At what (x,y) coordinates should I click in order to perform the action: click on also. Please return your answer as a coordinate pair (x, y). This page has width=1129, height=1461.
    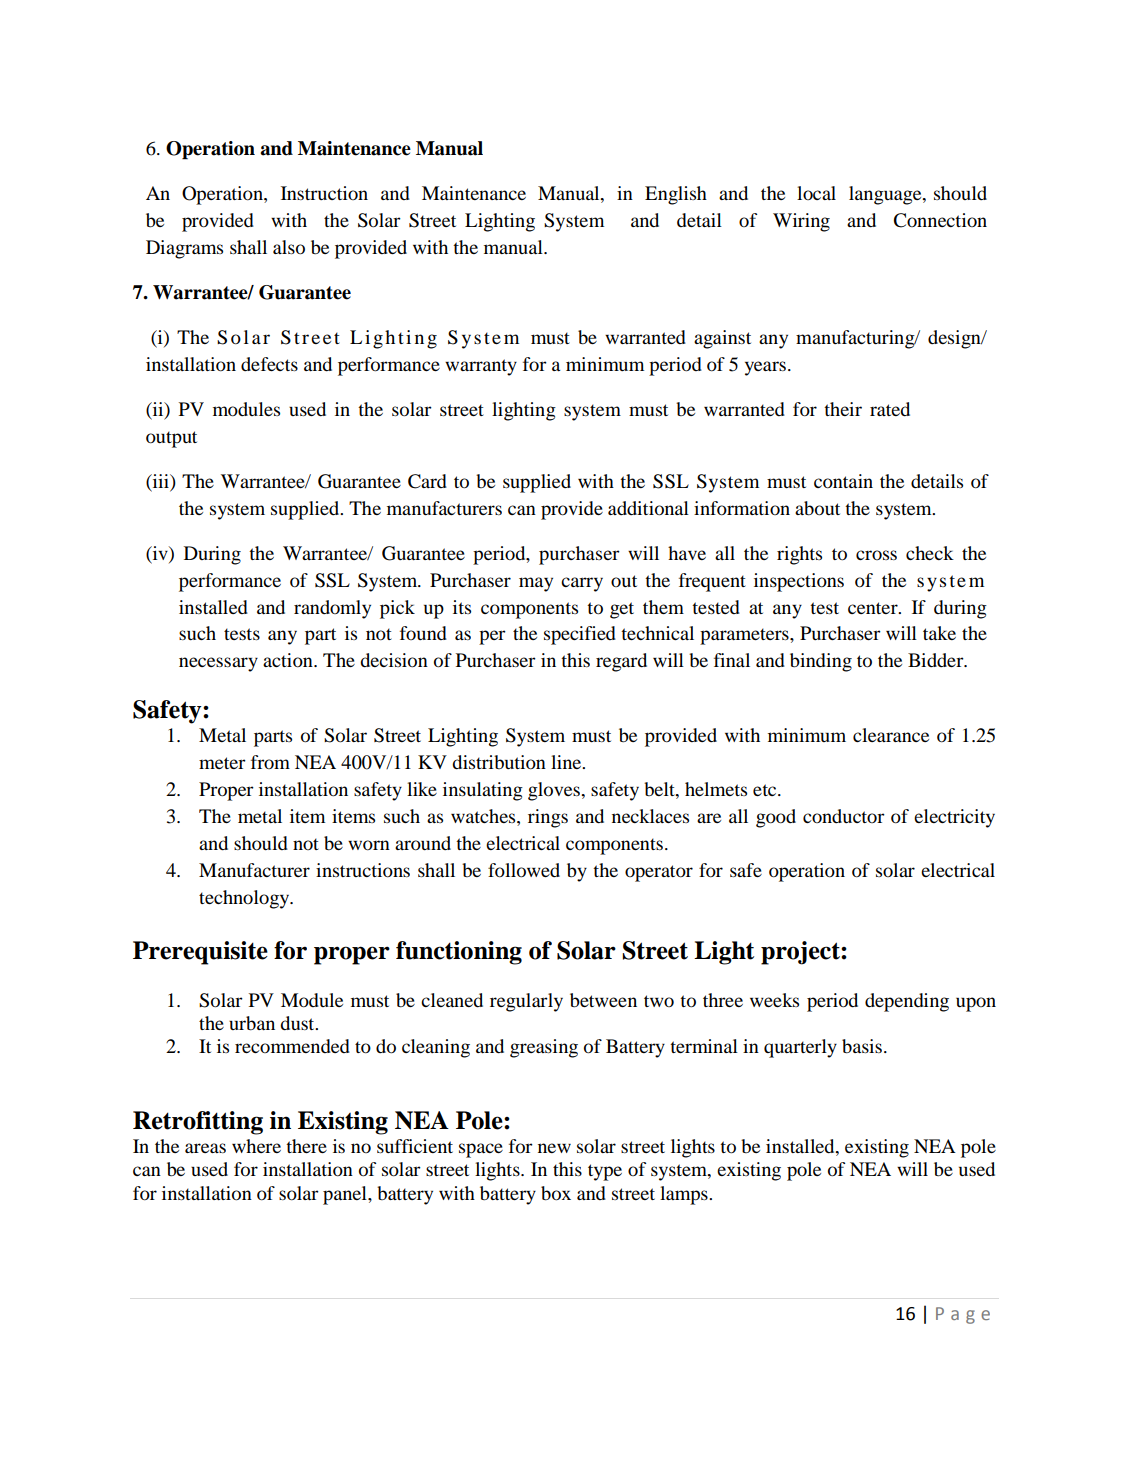
    Looking at the image, I should click on (289, 247).
